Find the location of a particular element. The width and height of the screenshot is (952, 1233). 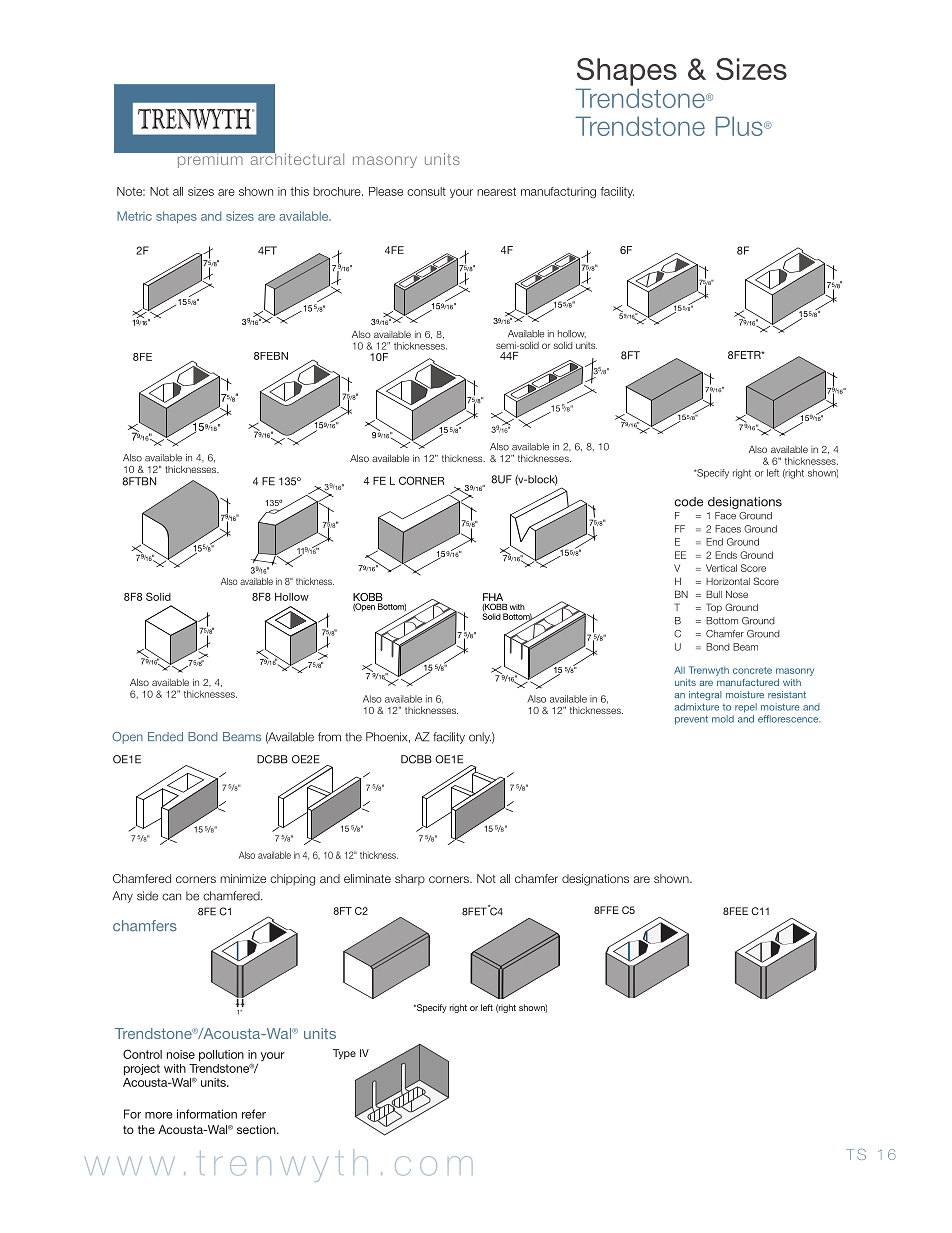

Vertical is located at coordinates (721, 568).
